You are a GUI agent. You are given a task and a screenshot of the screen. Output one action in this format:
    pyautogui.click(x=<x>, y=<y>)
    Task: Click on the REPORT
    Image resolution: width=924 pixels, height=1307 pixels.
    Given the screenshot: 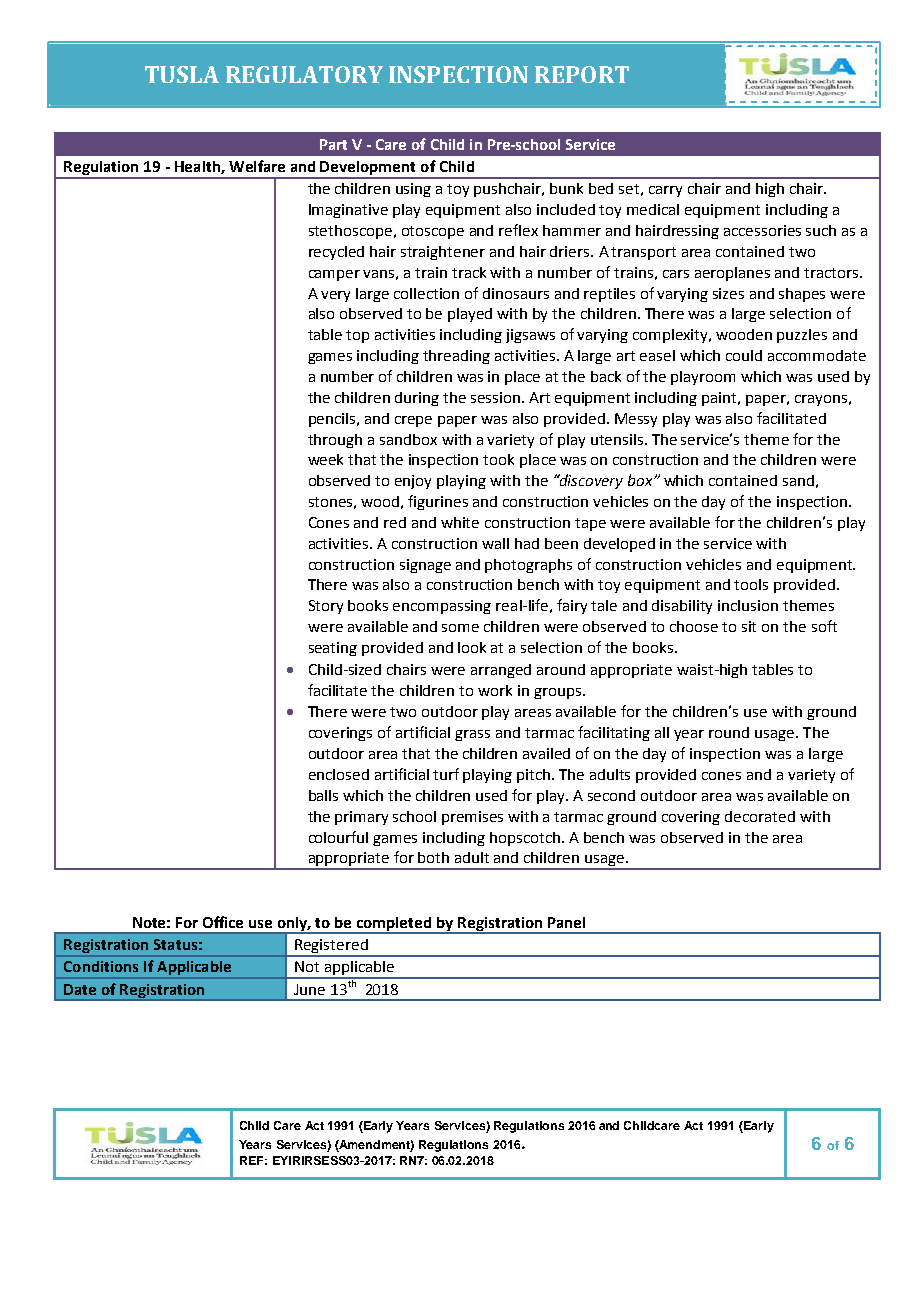 What is the action you would take?
    pyautogui.click(x=582, y=74)
